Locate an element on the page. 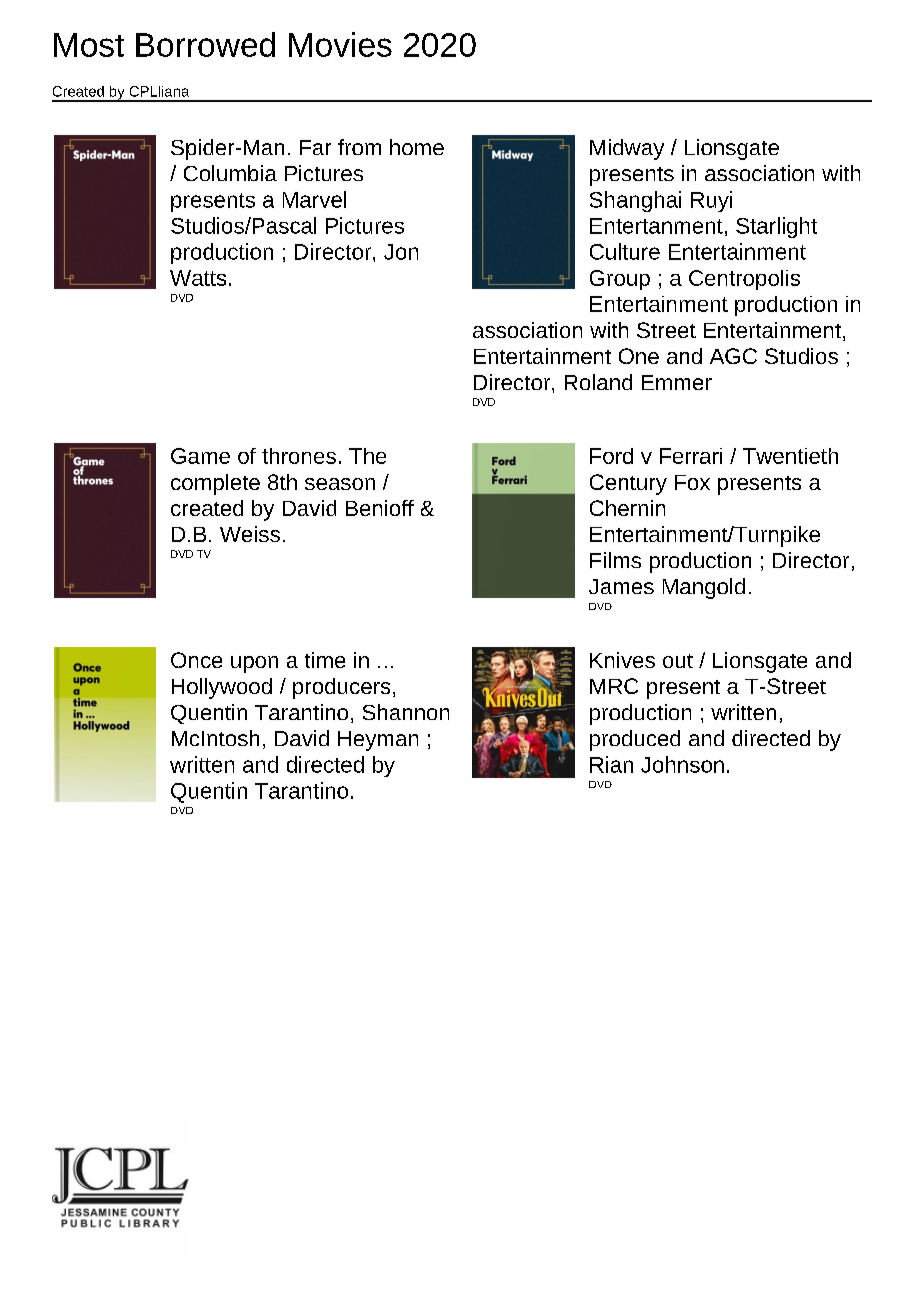  Heyman is located at coordinates (378, 741).
